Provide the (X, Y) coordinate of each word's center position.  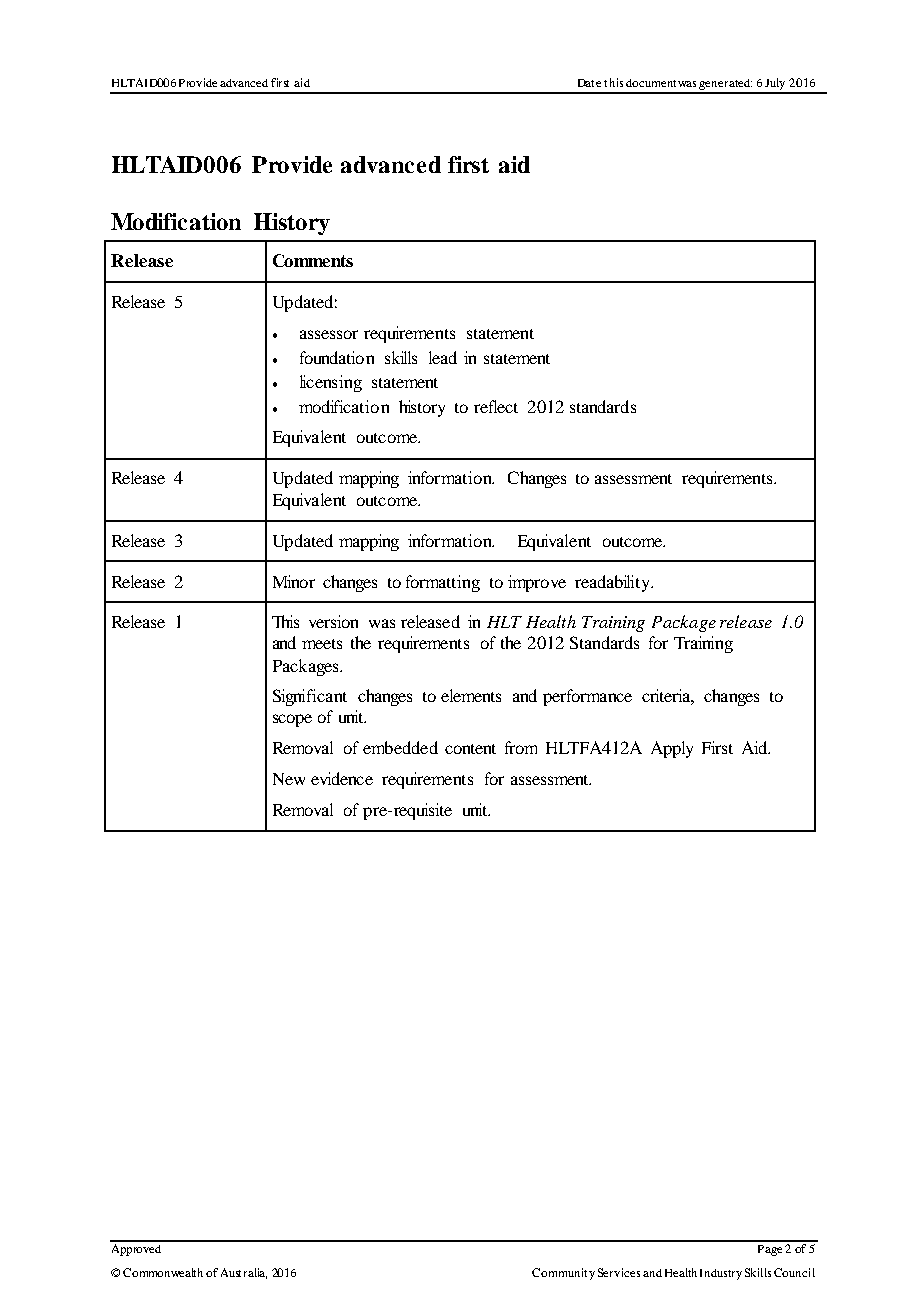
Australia (244, 1273)
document (652, 83)
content (470, 749)
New (289, 779)
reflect (496, 406)
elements (471, 695)
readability (614, 583)
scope (292, 720)
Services (619, 1272)
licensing (331, 383)
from (521, 747)
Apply (672, 749)
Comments (313, 260)
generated (725, 86)
